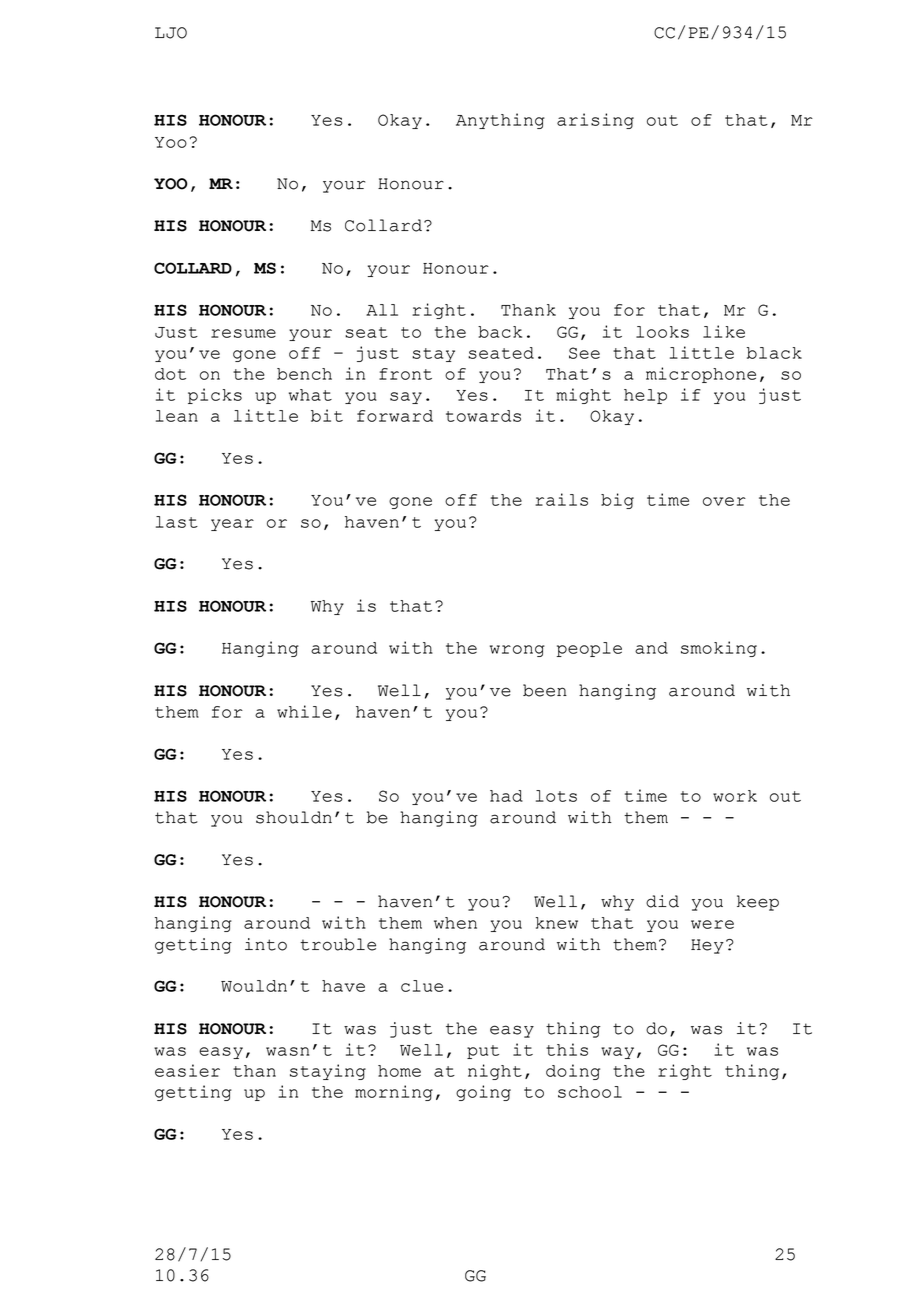 This screenshot has width=924, height=1308. Describe the element at coordinates (545, 690) in the screenshot. I see `been` at that location.
